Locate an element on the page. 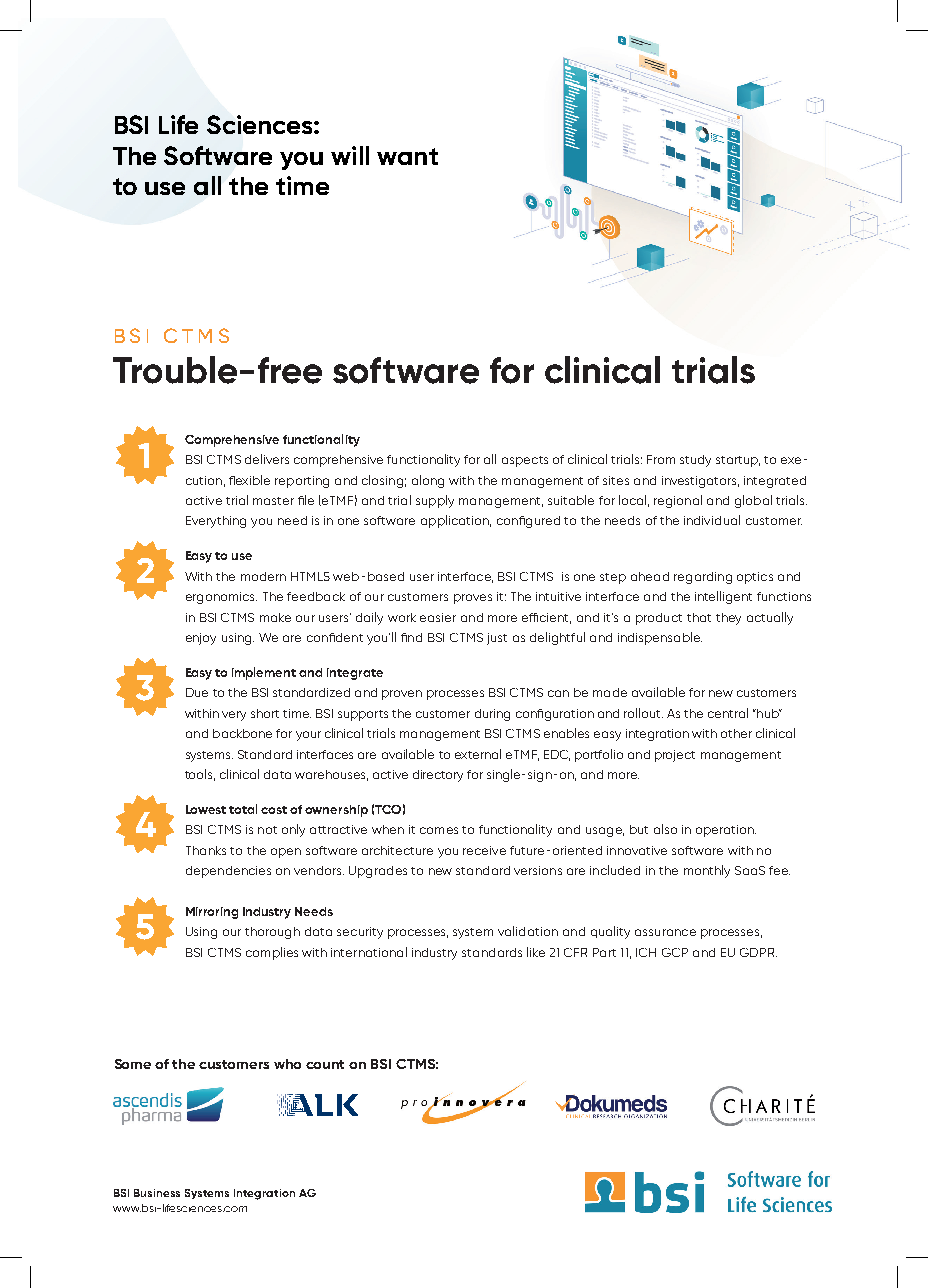 This image has height=1288, width=928. Due is located at coordinates (197, 692).
